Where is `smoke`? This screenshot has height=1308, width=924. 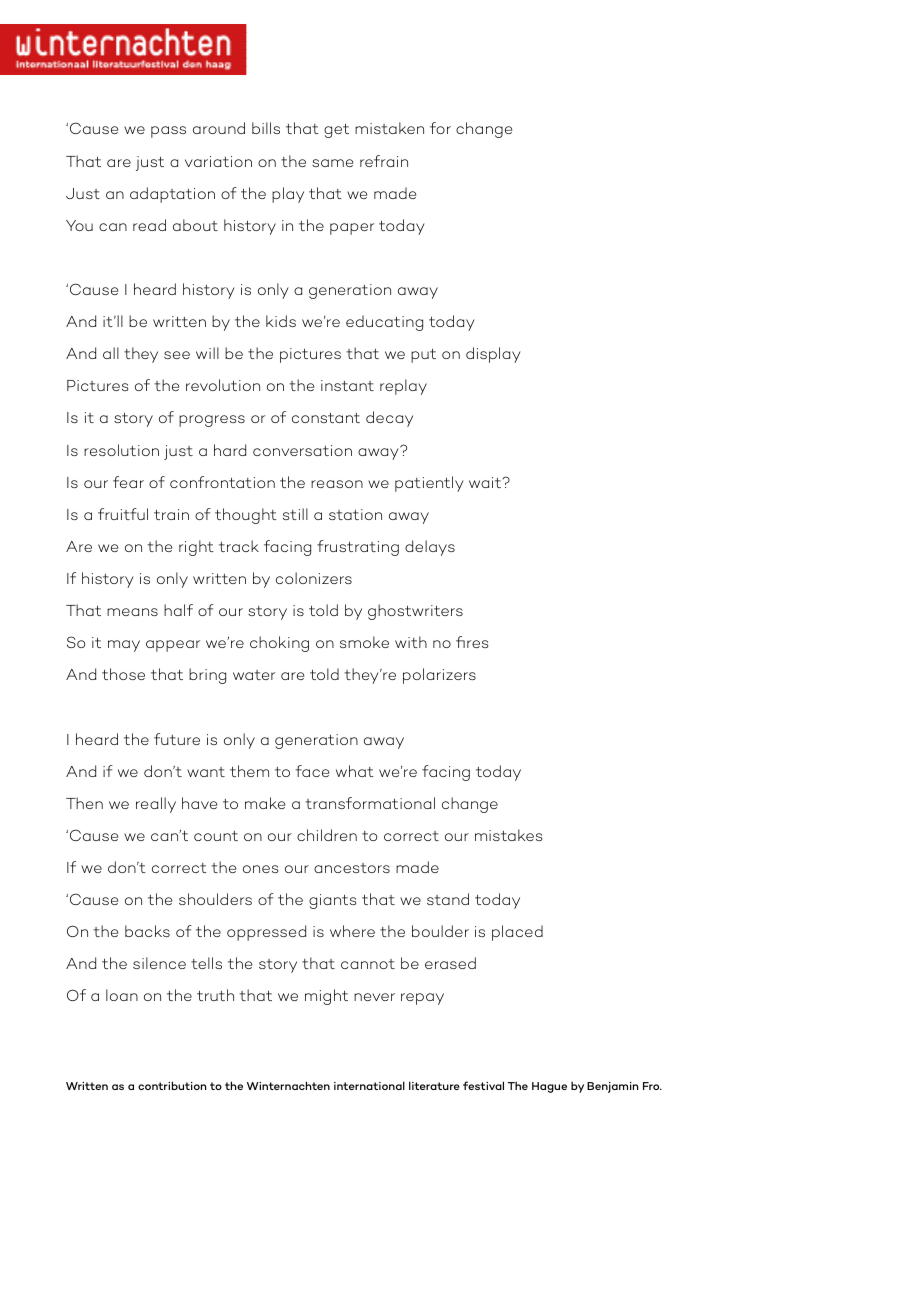
smoke is located at coordinates (364, 642).
